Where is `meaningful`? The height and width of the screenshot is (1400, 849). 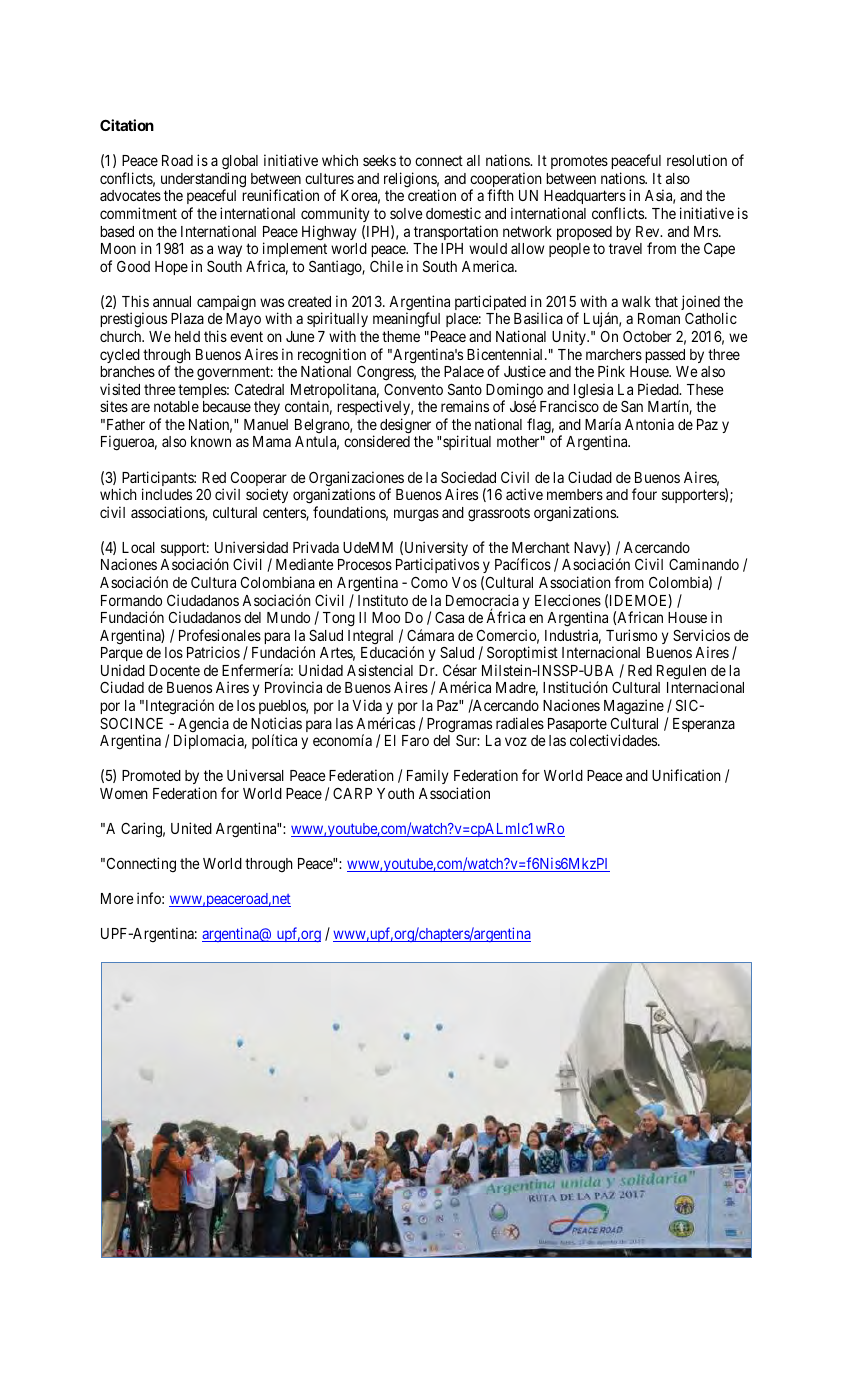 meaningful is located at coordinates (406, 320).
